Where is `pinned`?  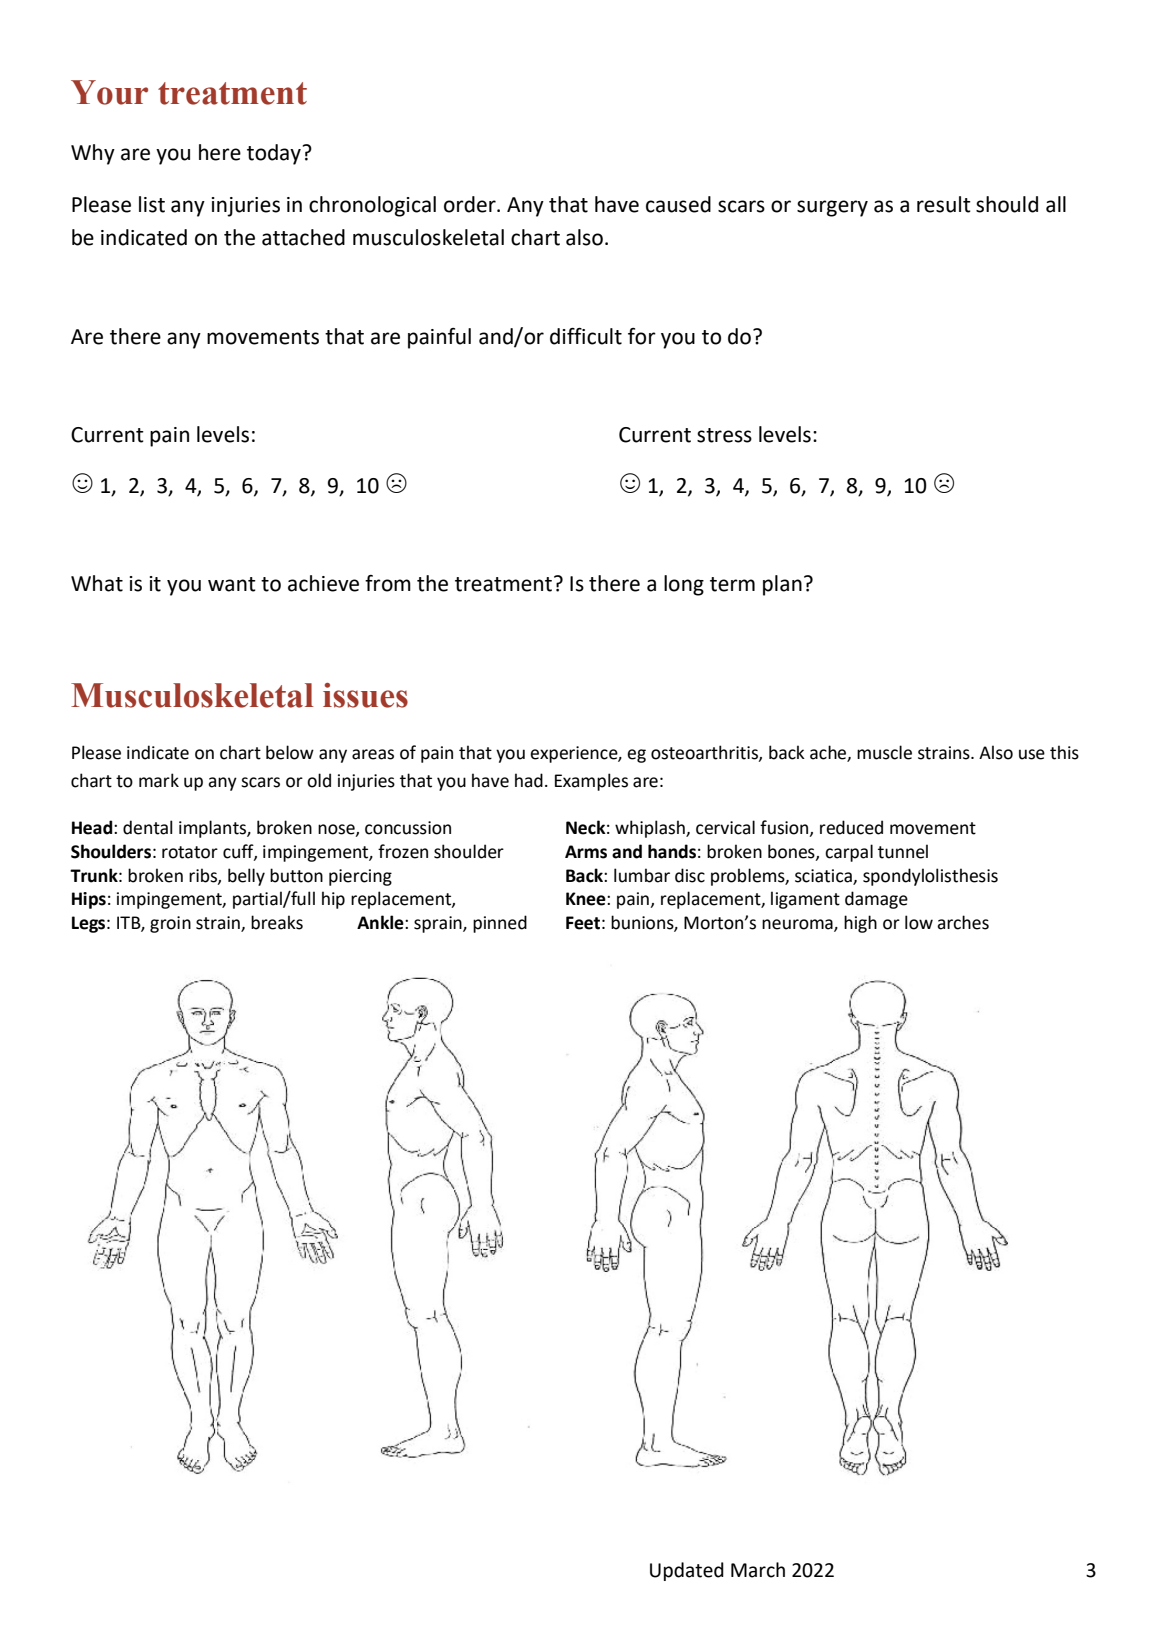
pinned is located at coordinates (500, 924).
